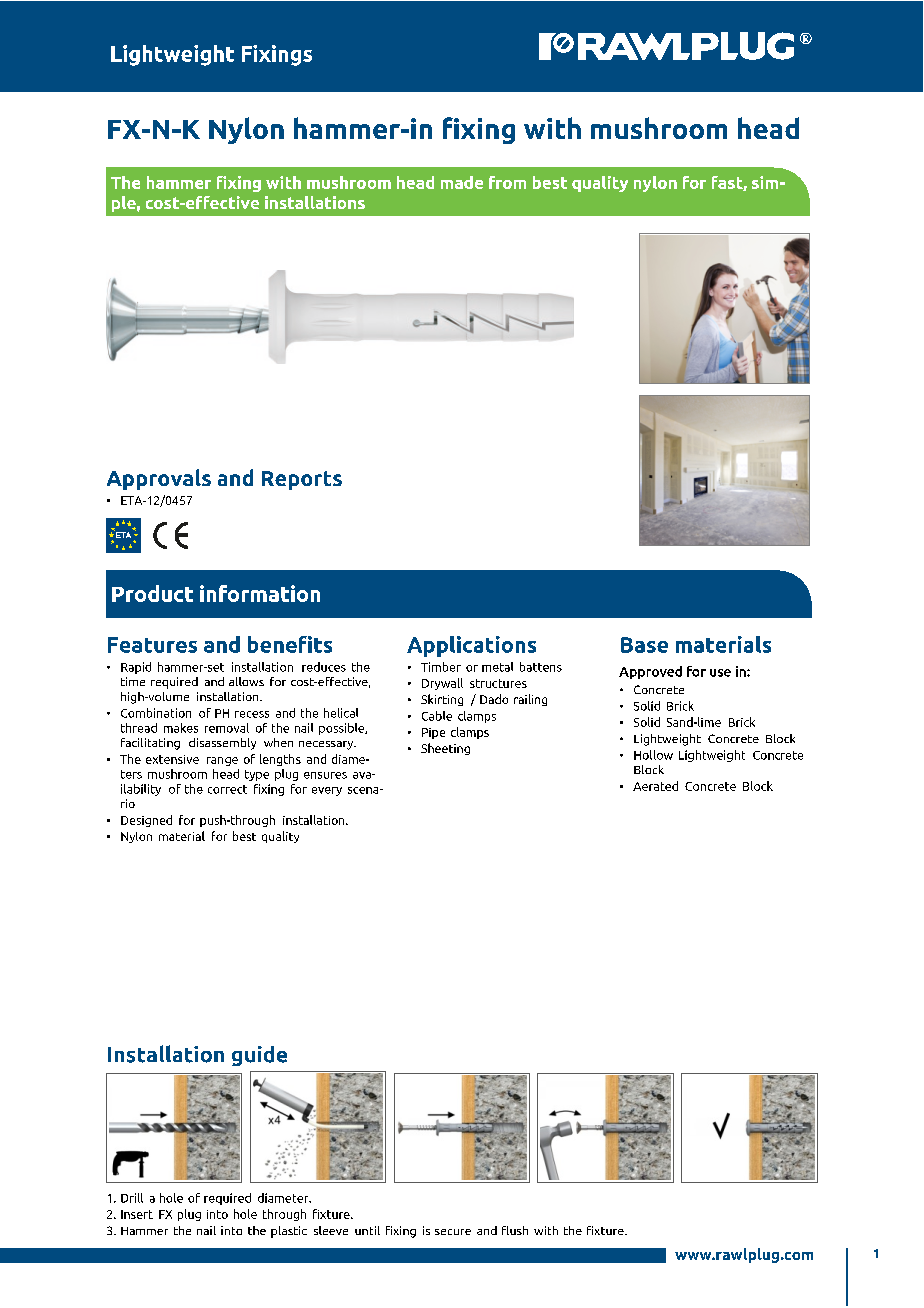  Describe the element at coordinates (462, 182) in the screenshot. I see `made` at that location.
